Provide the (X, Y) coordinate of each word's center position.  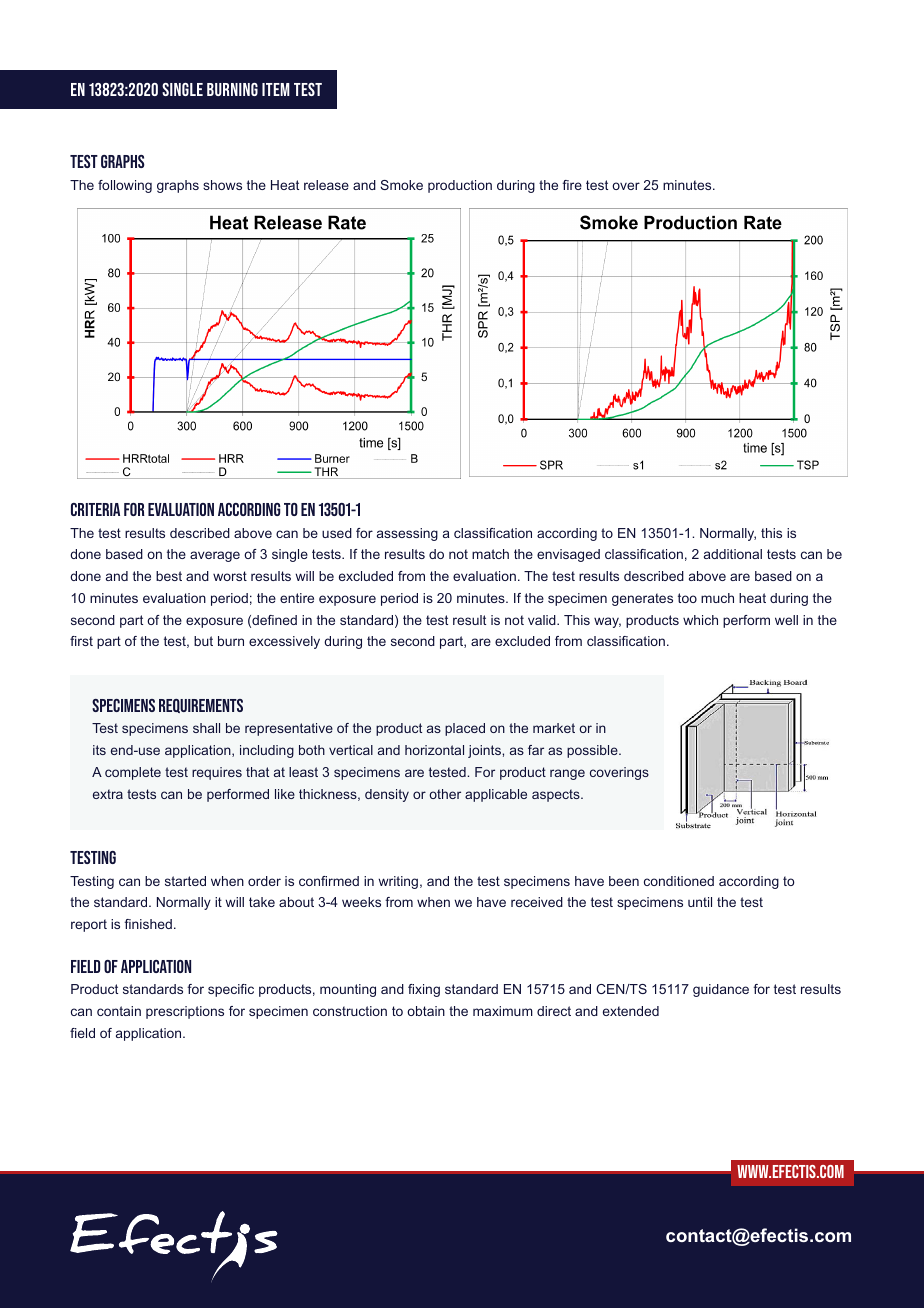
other (445, 794)
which (700, 620)
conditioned (679, 881)
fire (572, 185)
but (203, 641)
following (125, 186)
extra (108, 794)
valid (543, 620)
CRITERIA (95, 509)
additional (733, 554)
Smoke (401, 185)
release (326, 185)
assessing (407, 534)
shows (222, 185)
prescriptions (185, 1012)
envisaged (568, 555)
